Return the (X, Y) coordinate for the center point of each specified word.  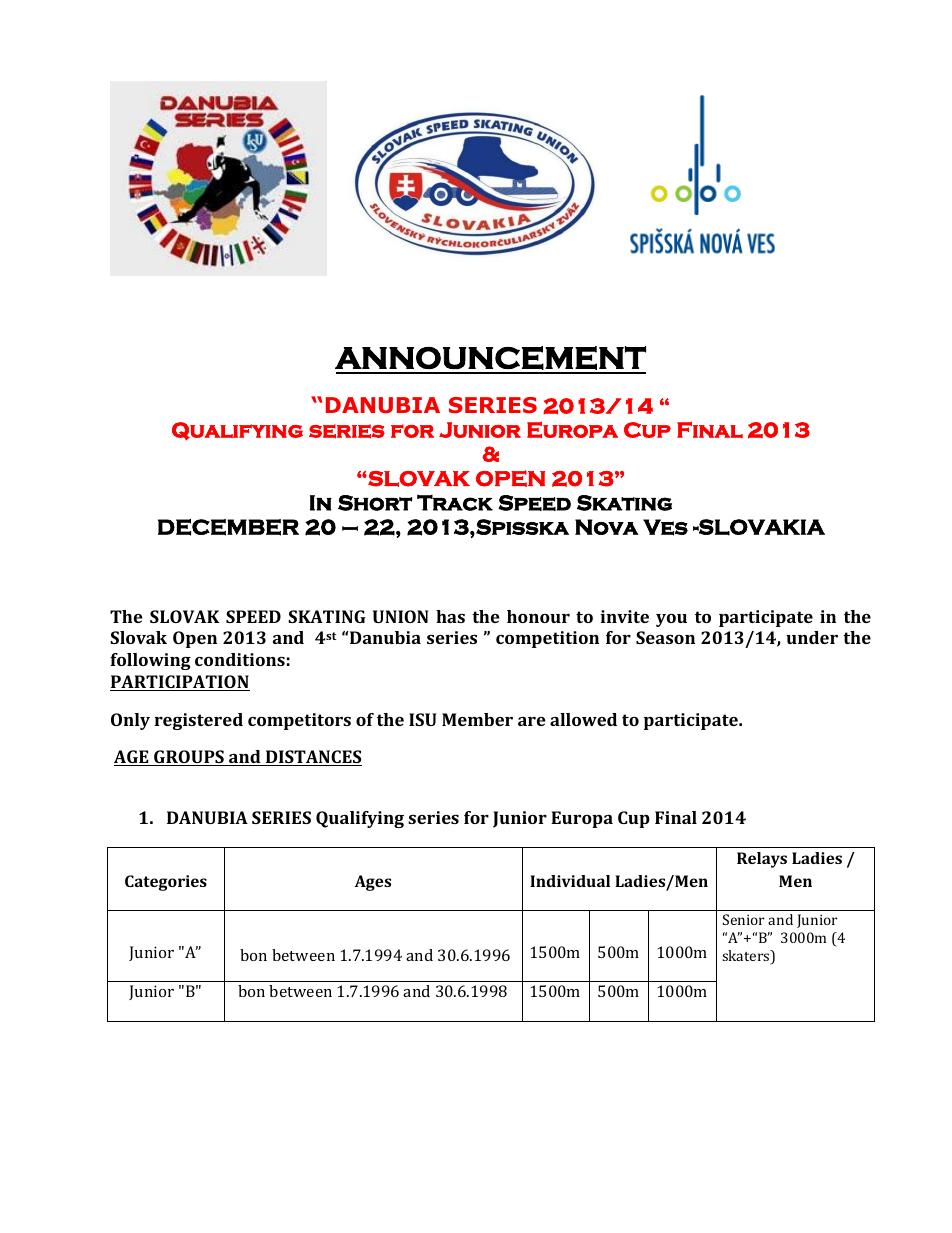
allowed (583, 719)
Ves (665, 527)
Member (477, 719)
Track (455, 502)
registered (198, 721)
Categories (166, 883)
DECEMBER (228, 527)
